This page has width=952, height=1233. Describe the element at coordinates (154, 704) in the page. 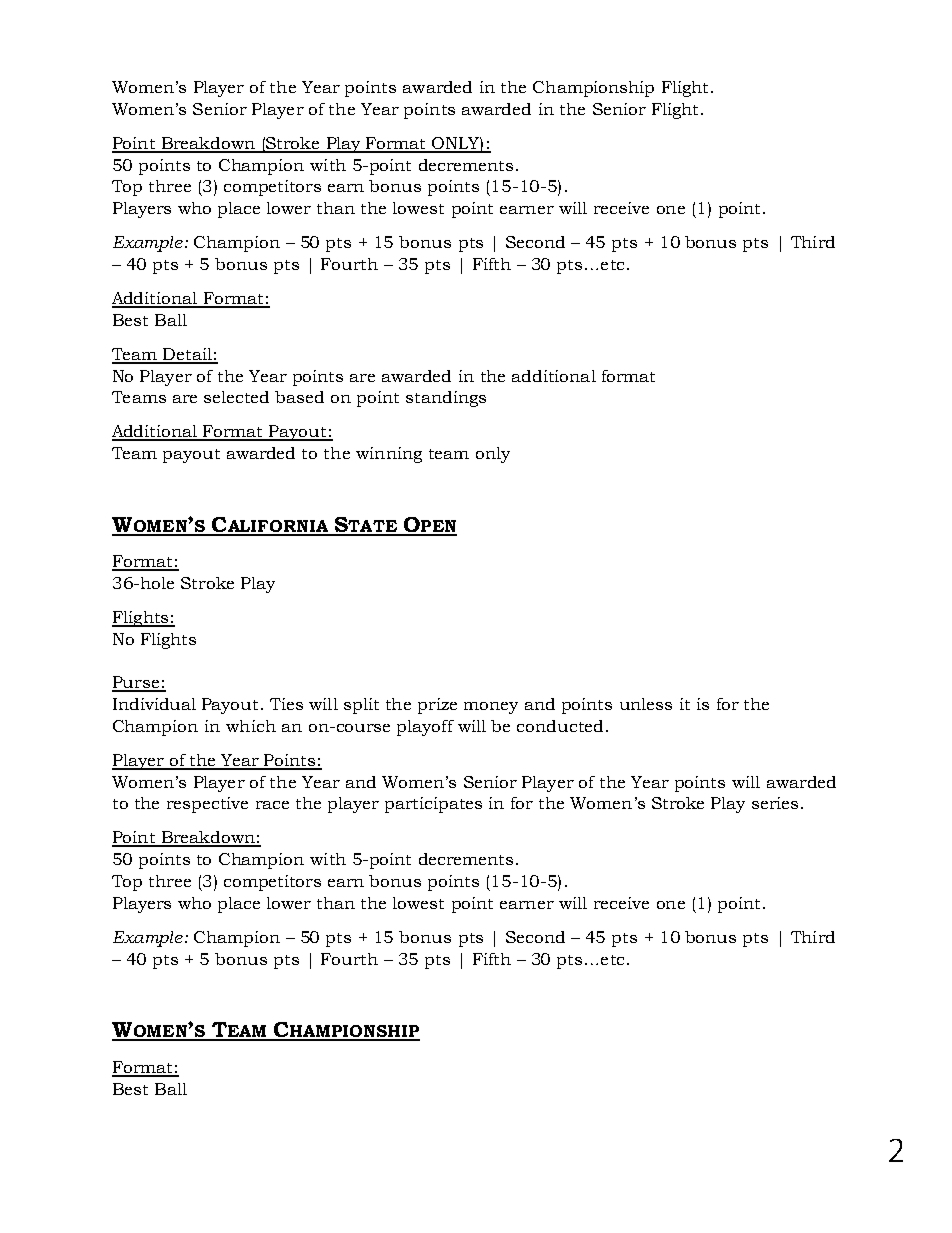

I see `Individual` at that location.
